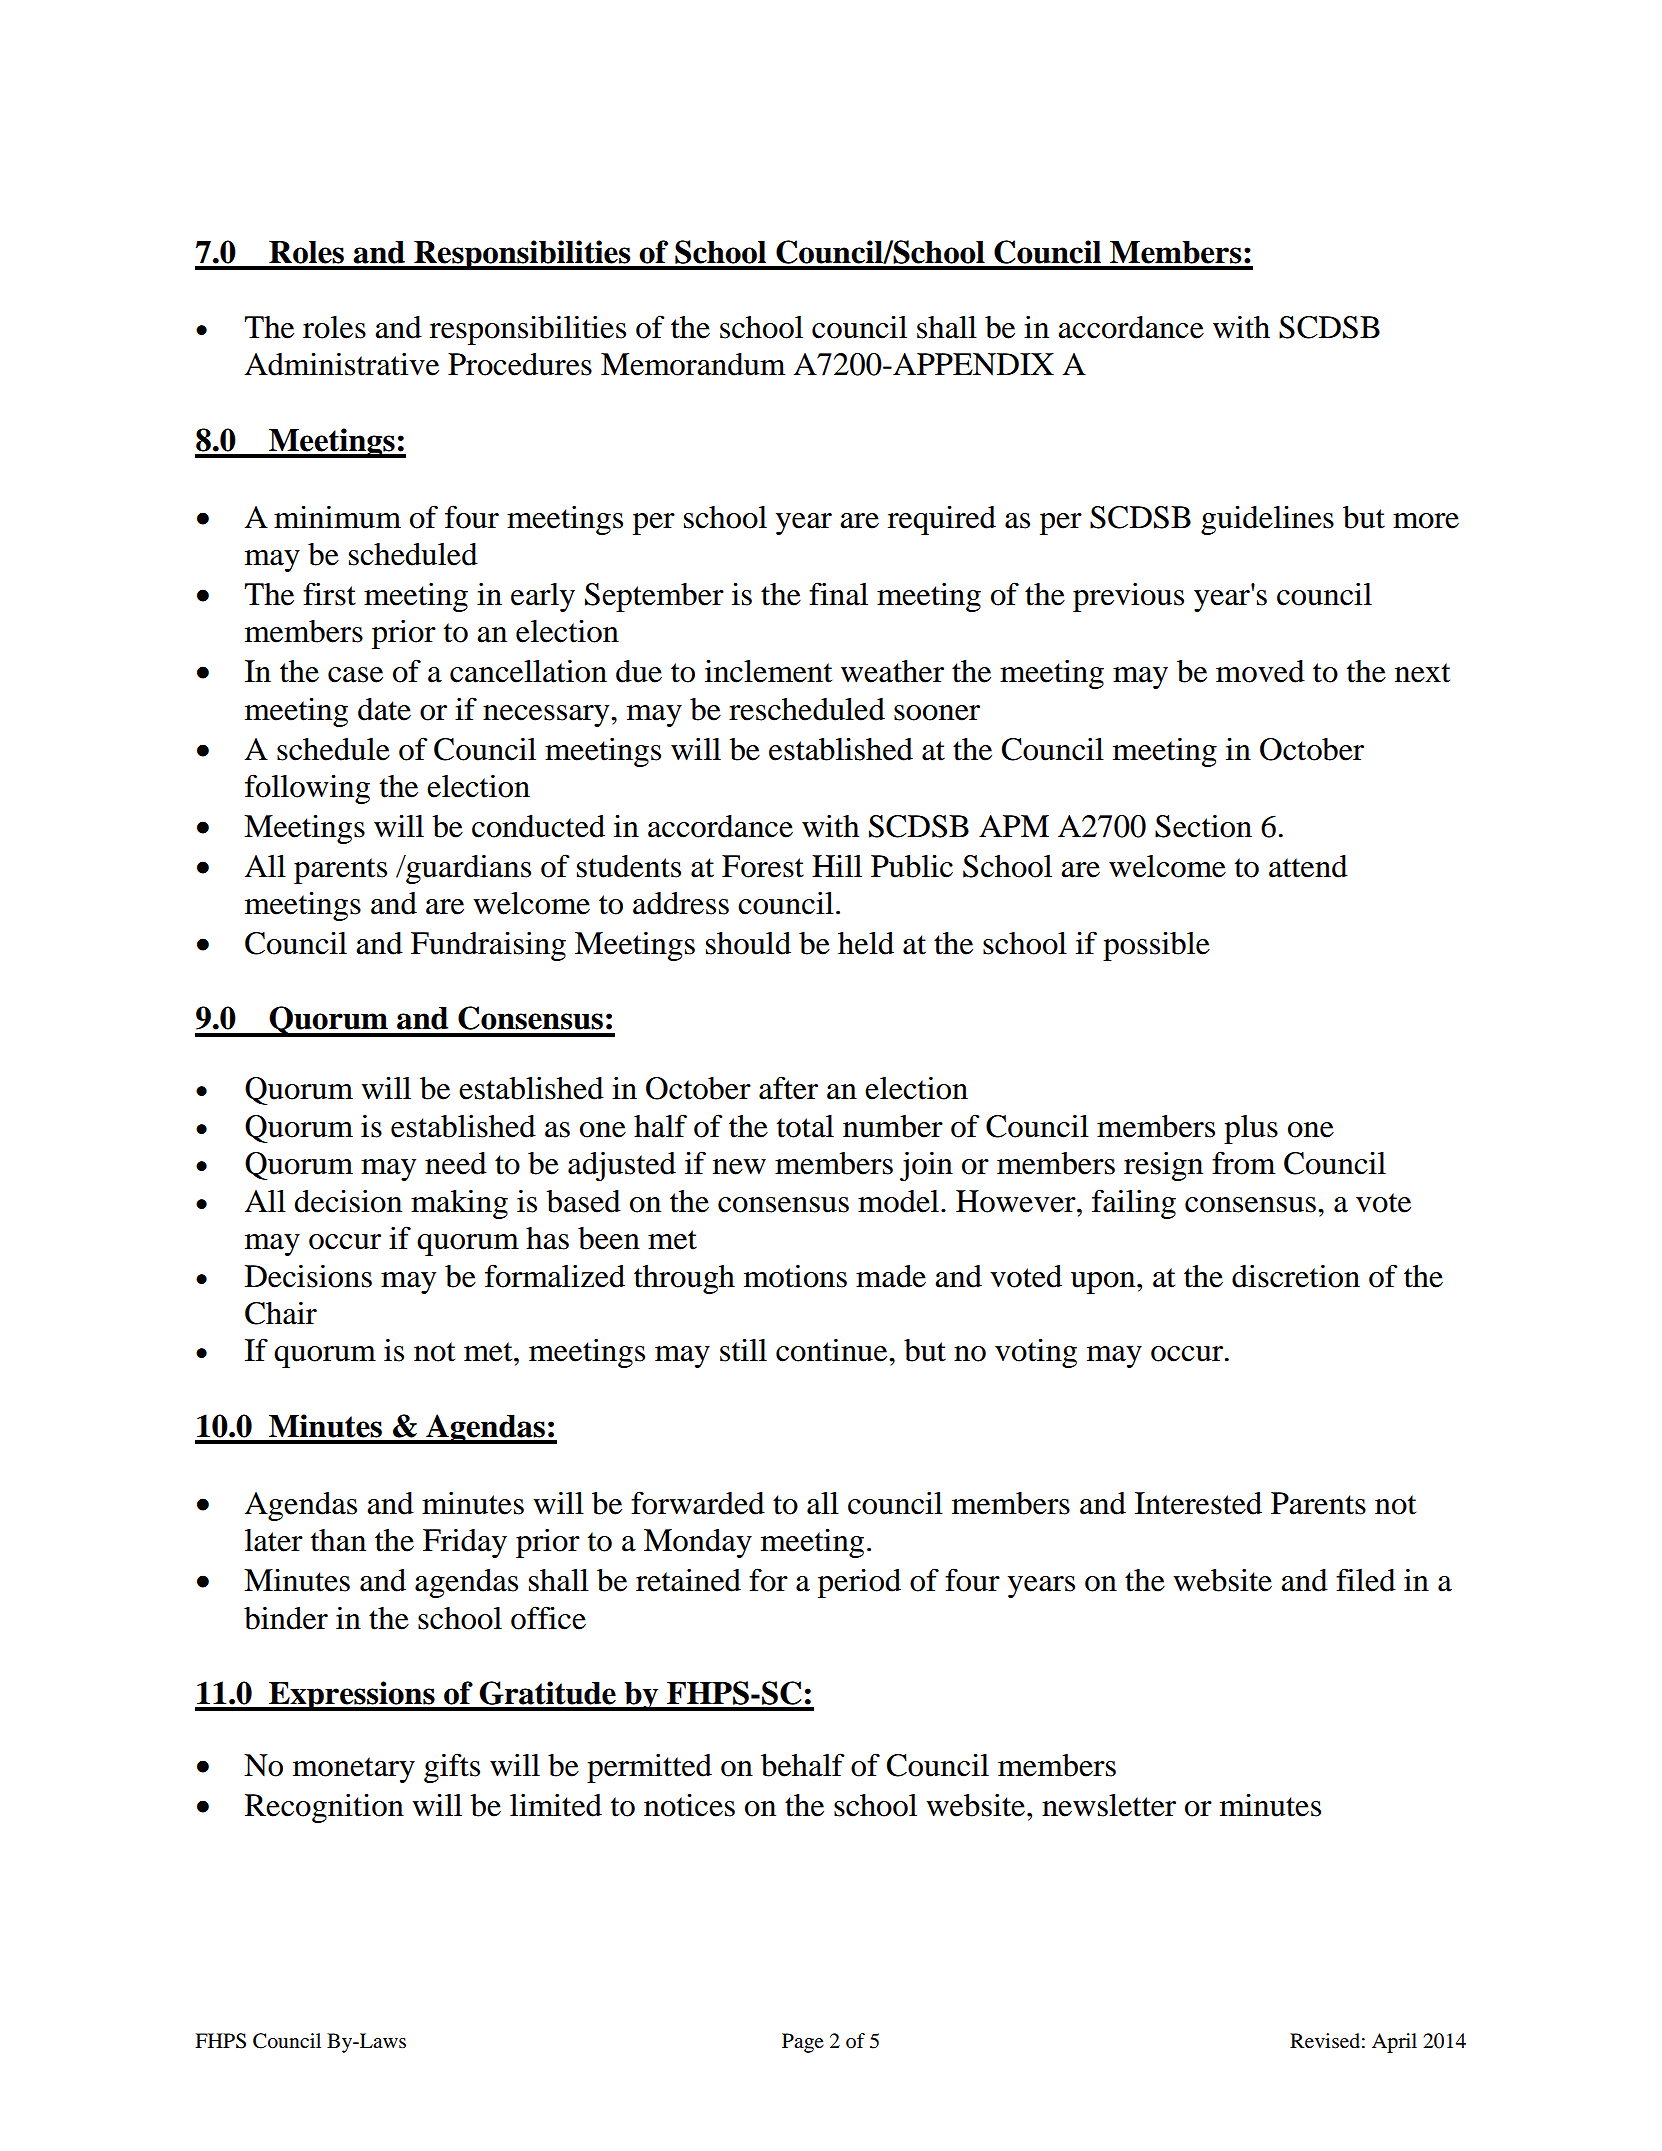  I want to click on making, so click(459, 1204).
